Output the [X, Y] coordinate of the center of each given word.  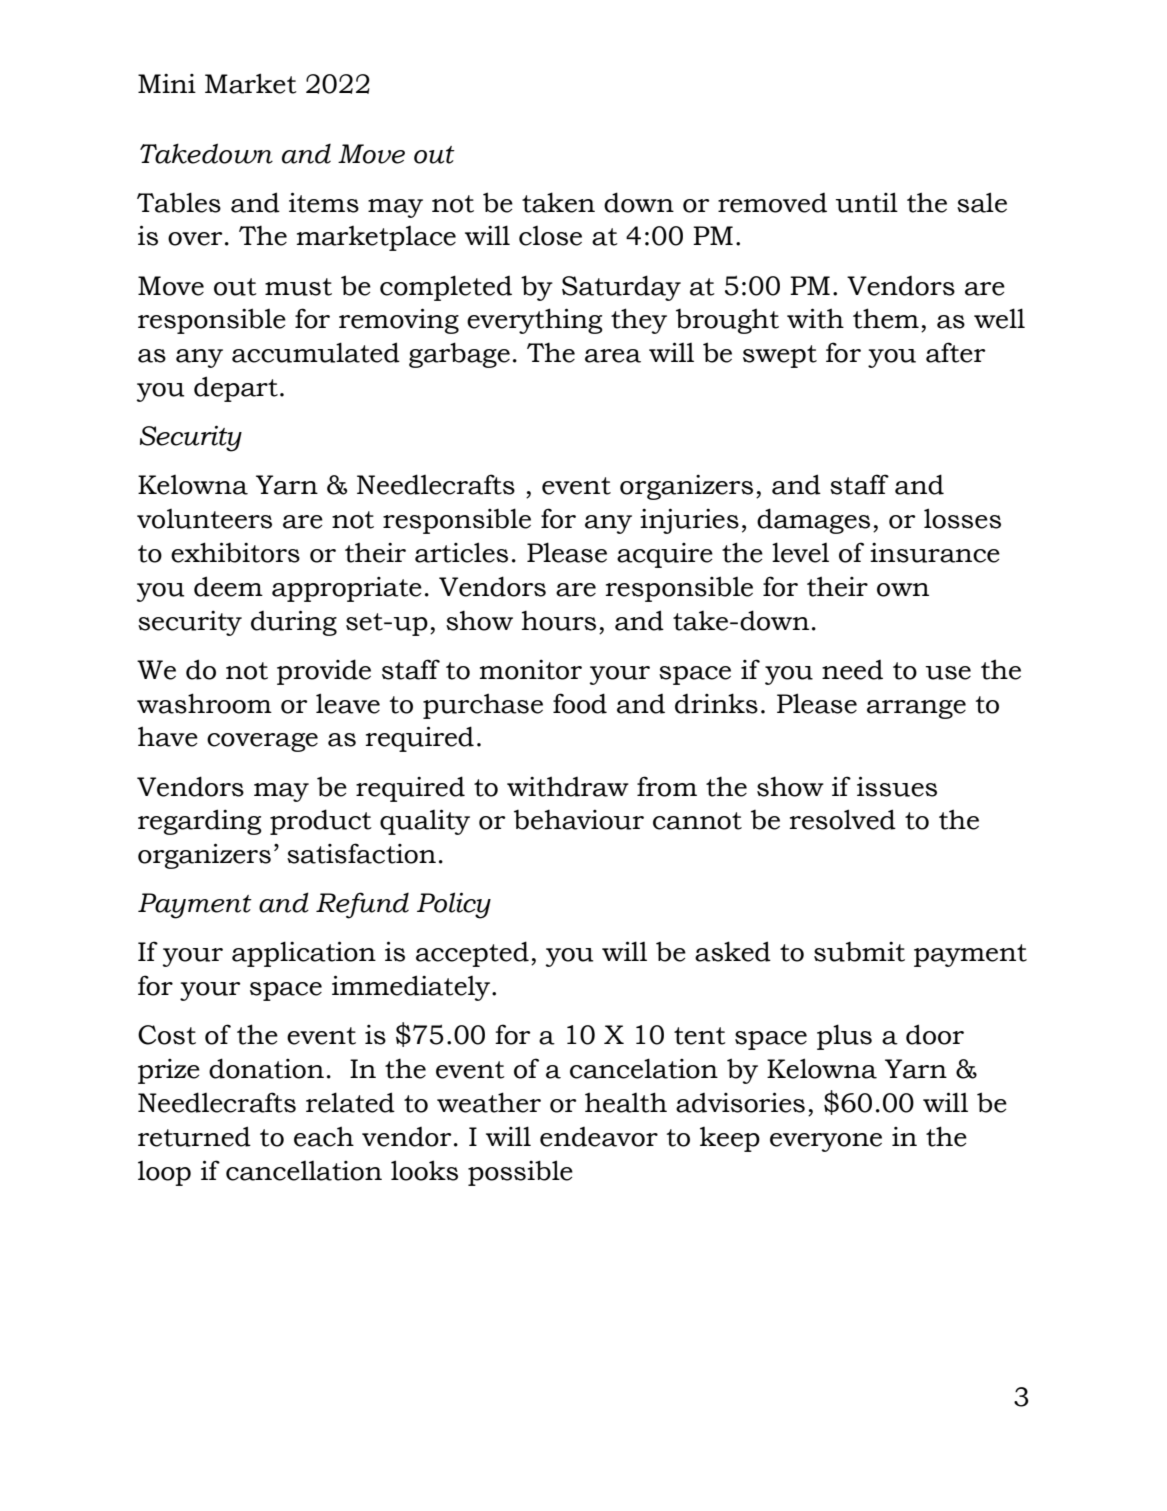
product [321, 822]
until [867, 202]
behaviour [579, 819]
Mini [167, 83]
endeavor [599, 1137]
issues [897, 786]
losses [962, 518]
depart [236, 389]
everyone [826, 1142]
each [324, 1136]
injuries [689, 521]
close [550, 236]
